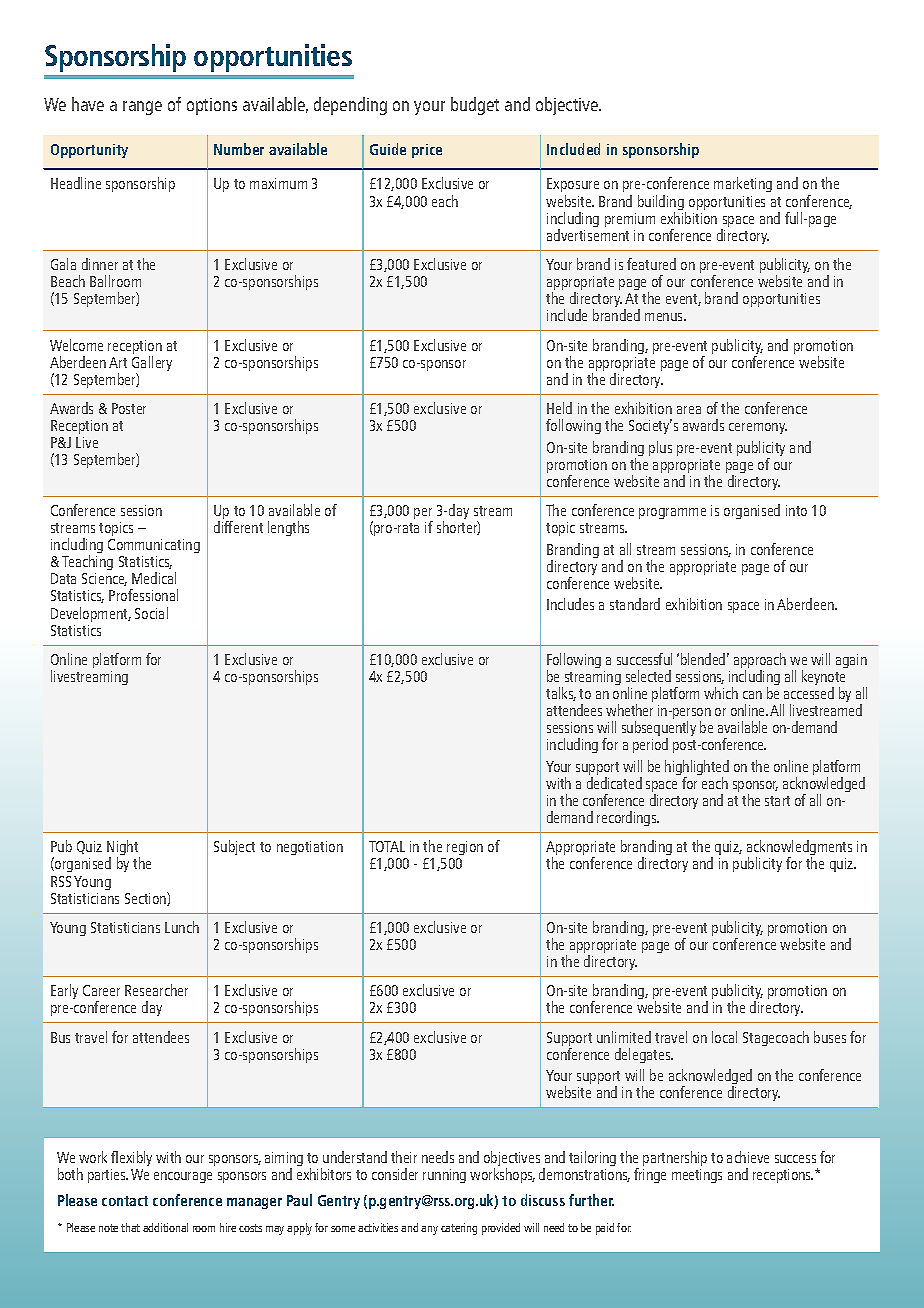 Image resolution: width=924 pixels, height=1308 pixels. I want to click on Held, so click(559, 408).
